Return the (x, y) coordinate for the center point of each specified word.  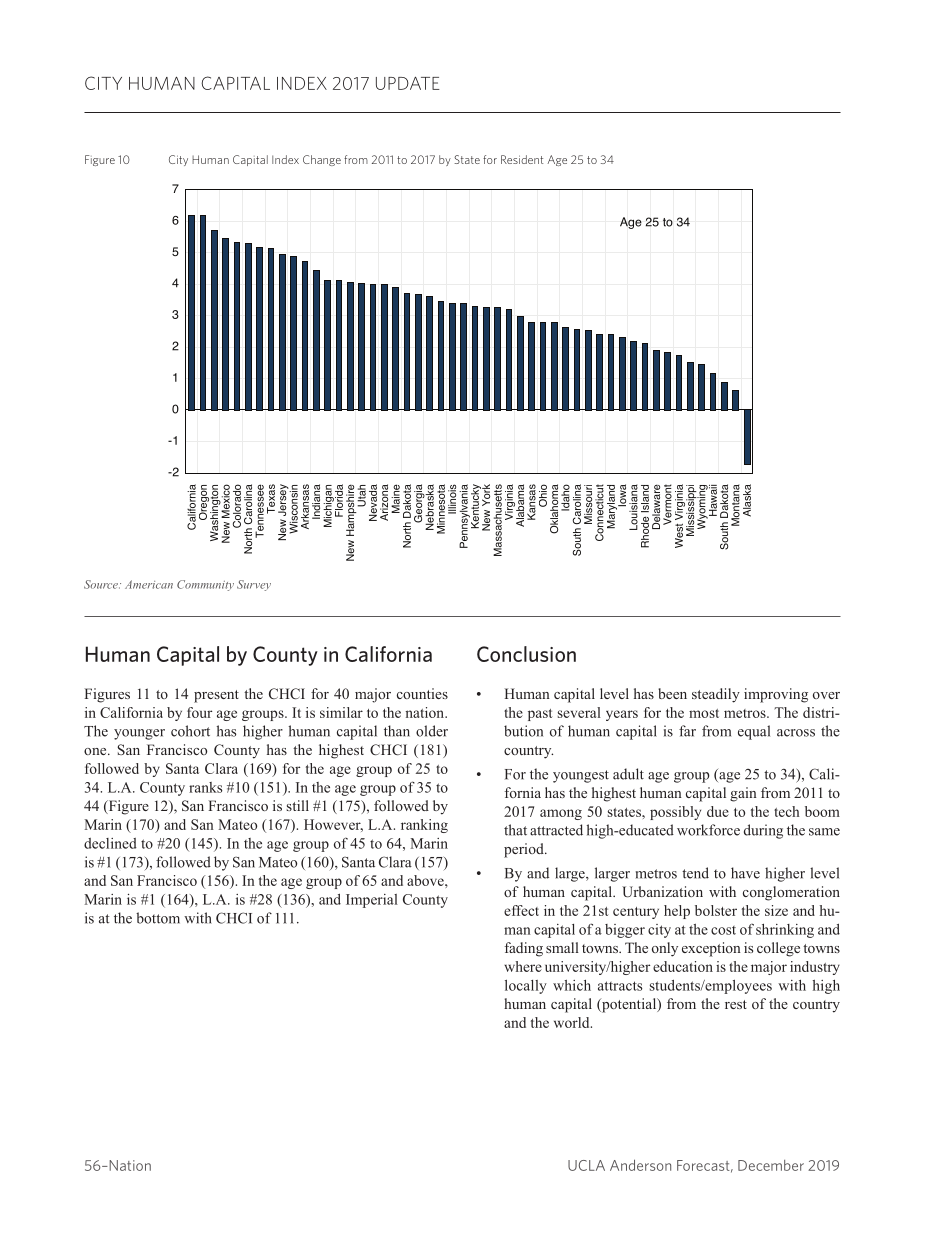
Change (322, 160)
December (771, 1165)
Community (205, 585)
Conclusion (526, 654)
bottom (158, 918)
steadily (716, 695)
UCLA (586, 1165)
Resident (522, 159)
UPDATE (408, 83)
